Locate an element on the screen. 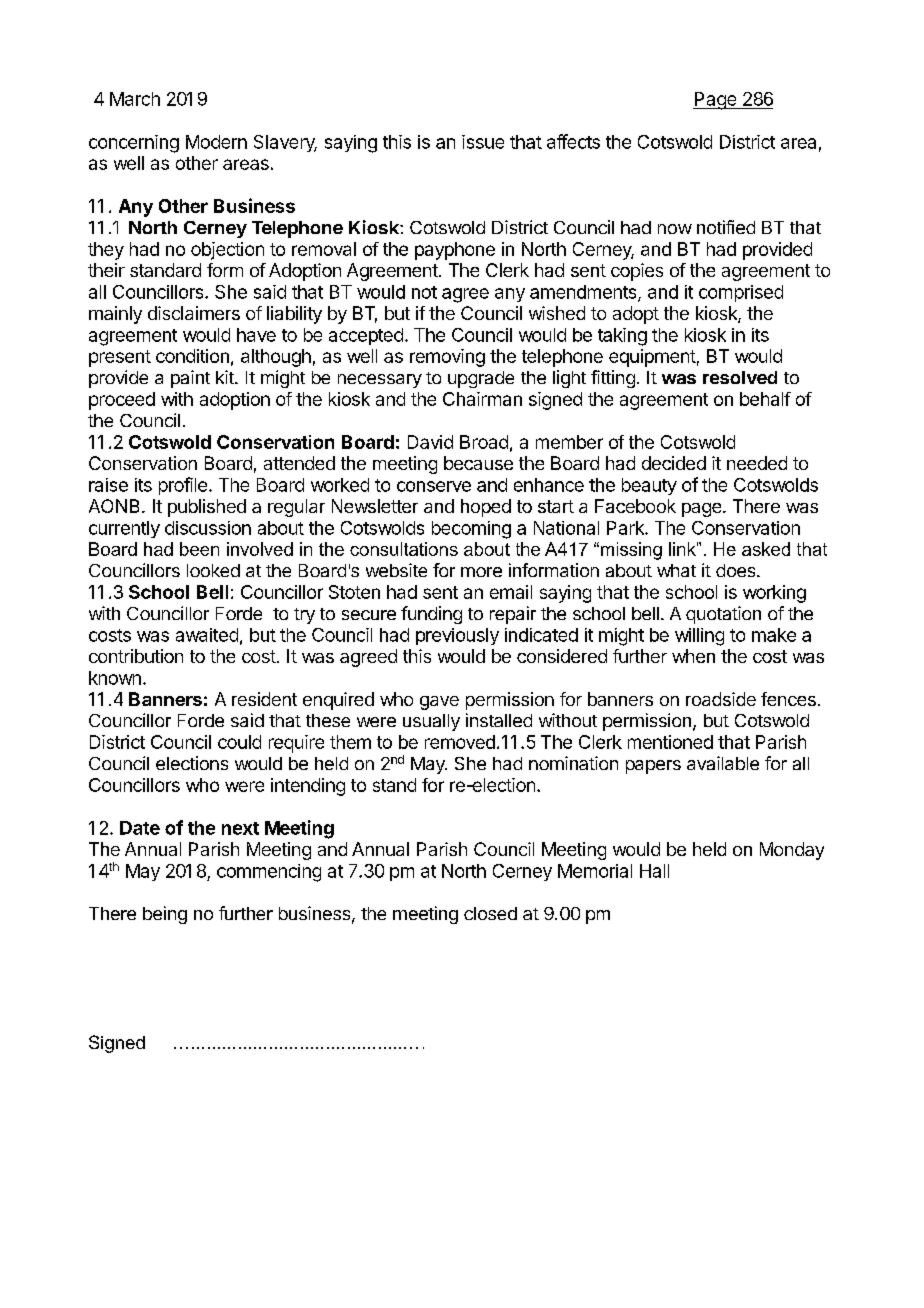 This screenshot has width=924, height=1308. resident is located at coordinates (264, 699).
